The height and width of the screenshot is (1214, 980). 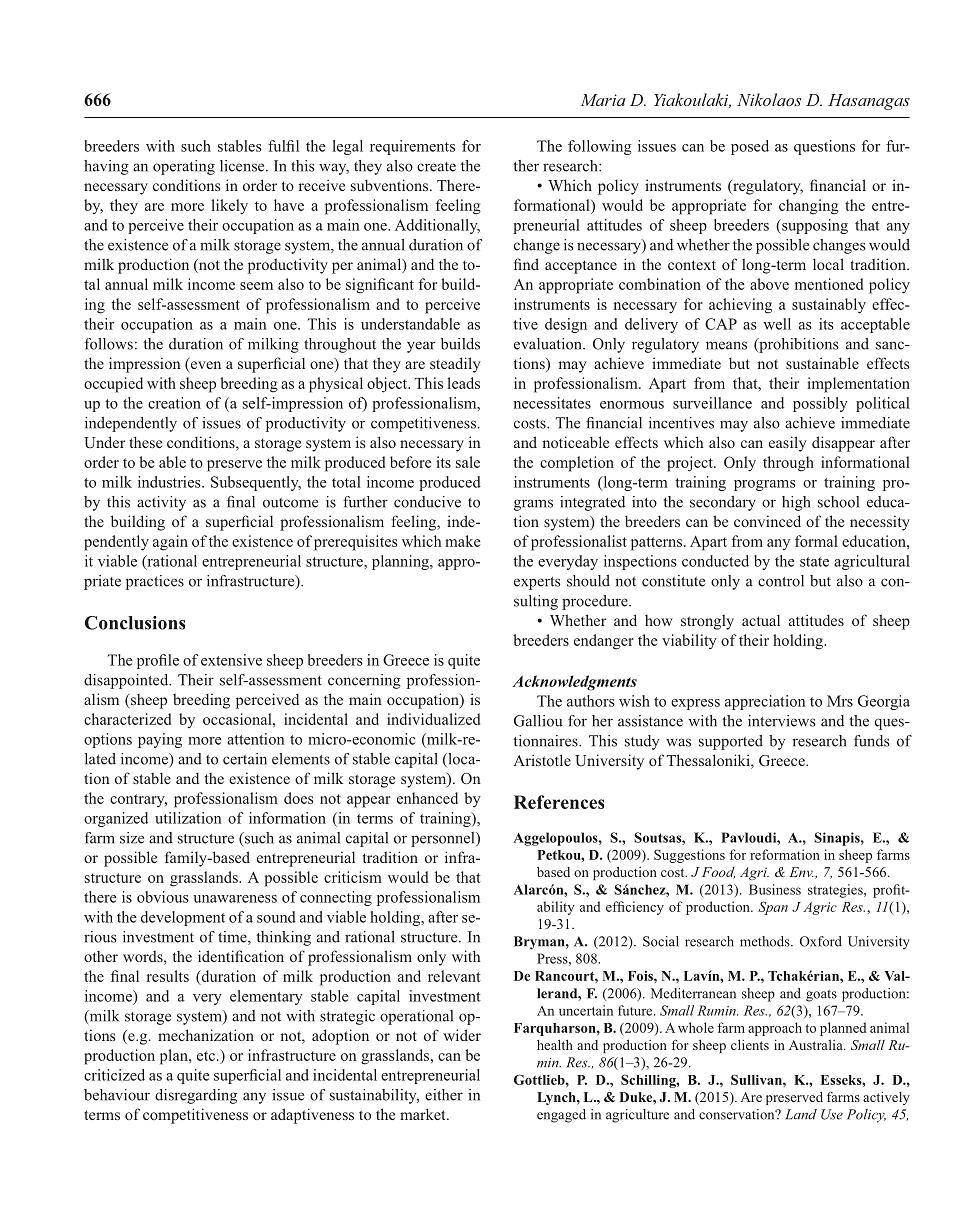 What do you see at coordinates (160, 740) in the screenshot?
I see `paying` at bounding box center [160, 740].
